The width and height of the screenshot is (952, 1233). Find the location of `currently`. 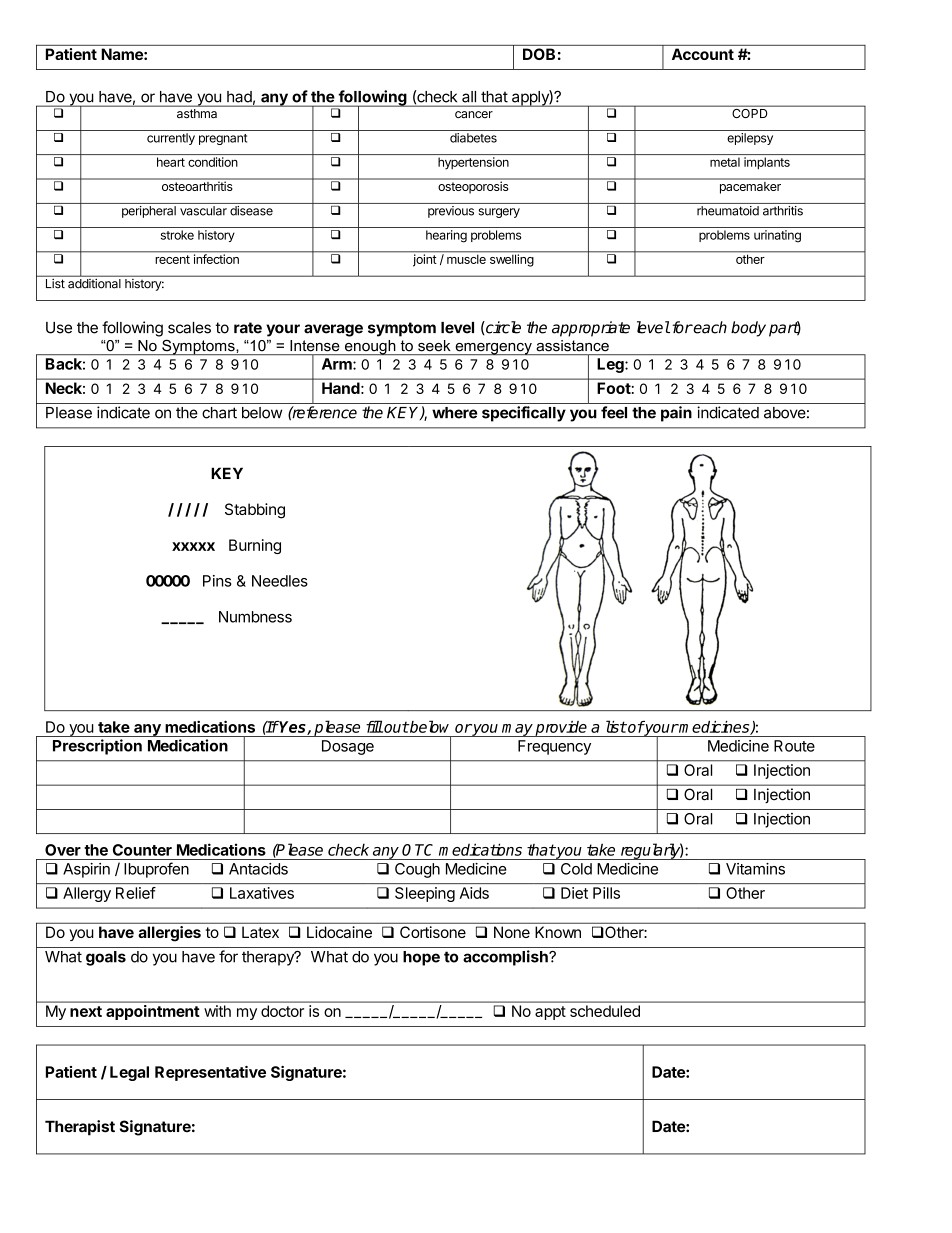

currently is located at coordinates (171, 139).
